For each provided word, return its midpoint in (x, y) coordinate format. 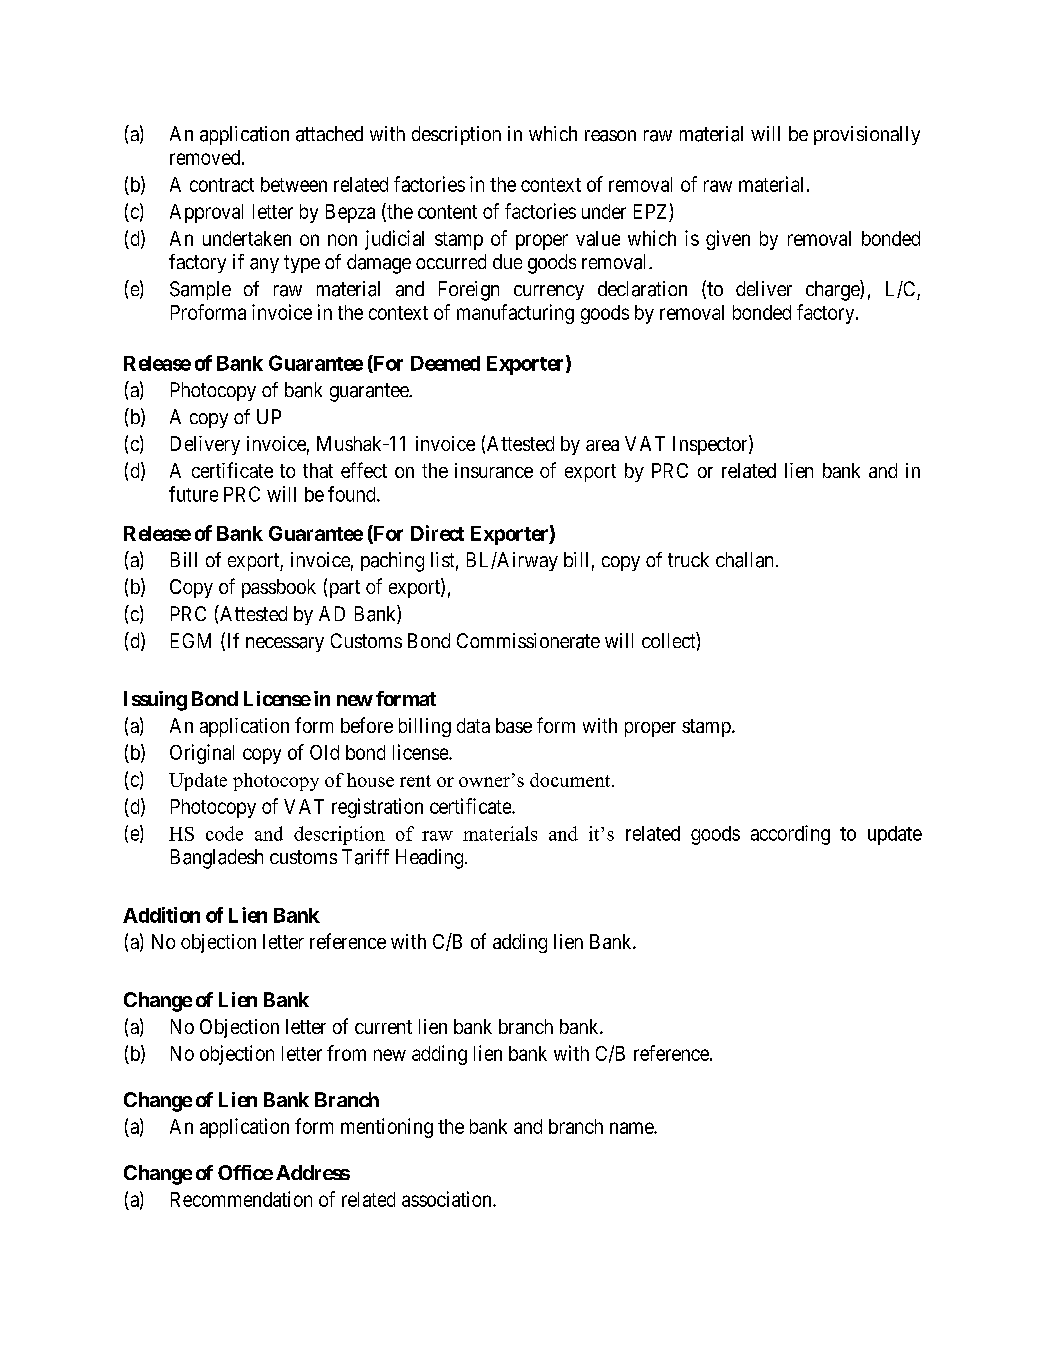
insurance (494, 470)
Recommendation (241, 1199)
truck (688, 559)
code (224, 833)
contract (222, 185)
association (448, 1199)
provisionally (867, 135)
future (193, 494)
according (790, 835)
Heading (431, 859)
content (447, 212)
